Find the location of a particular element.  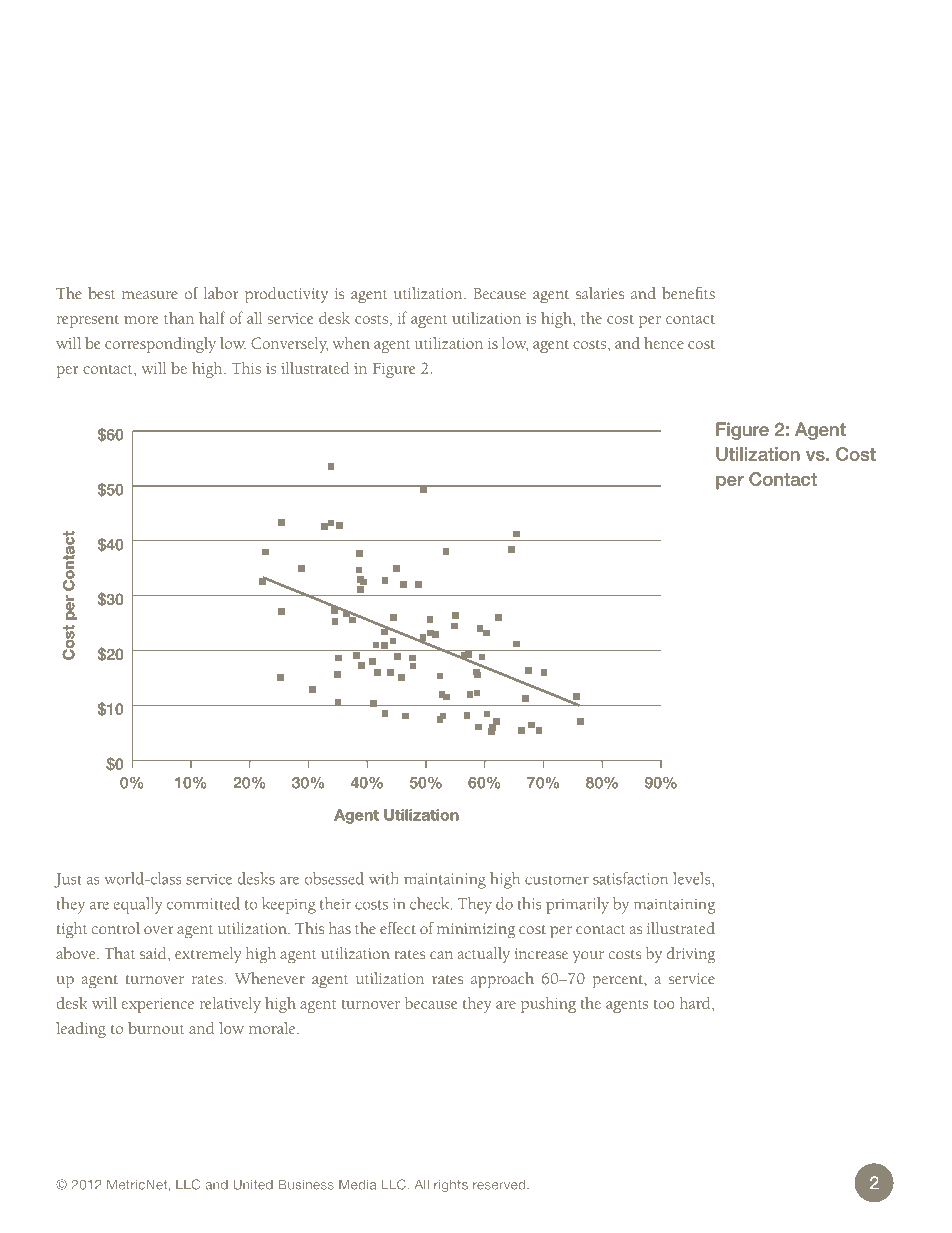

equally is located at coordinates (138, 905).
